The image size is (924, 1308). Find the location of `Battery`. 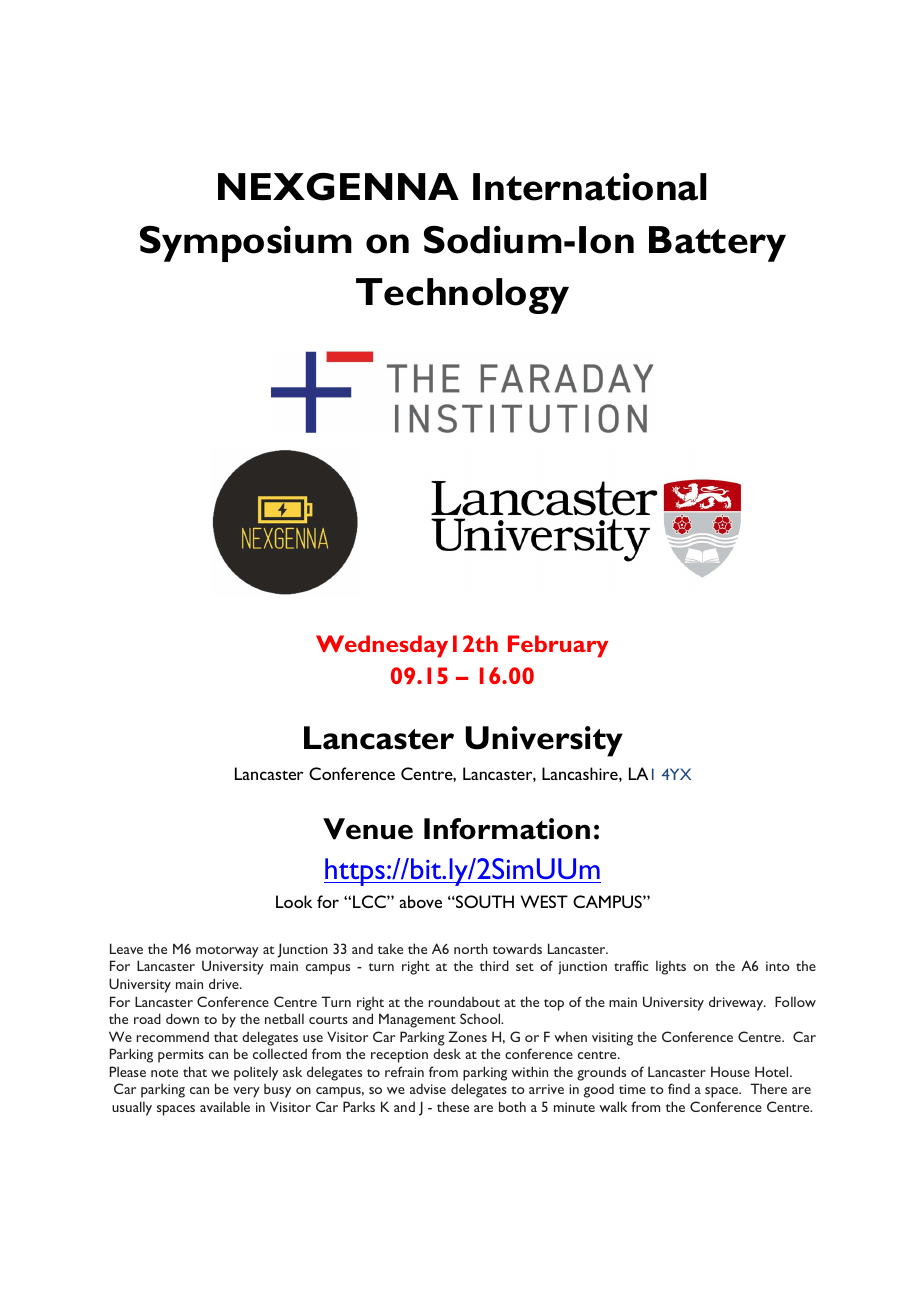

Battery is located at coordinates (717, 244).
